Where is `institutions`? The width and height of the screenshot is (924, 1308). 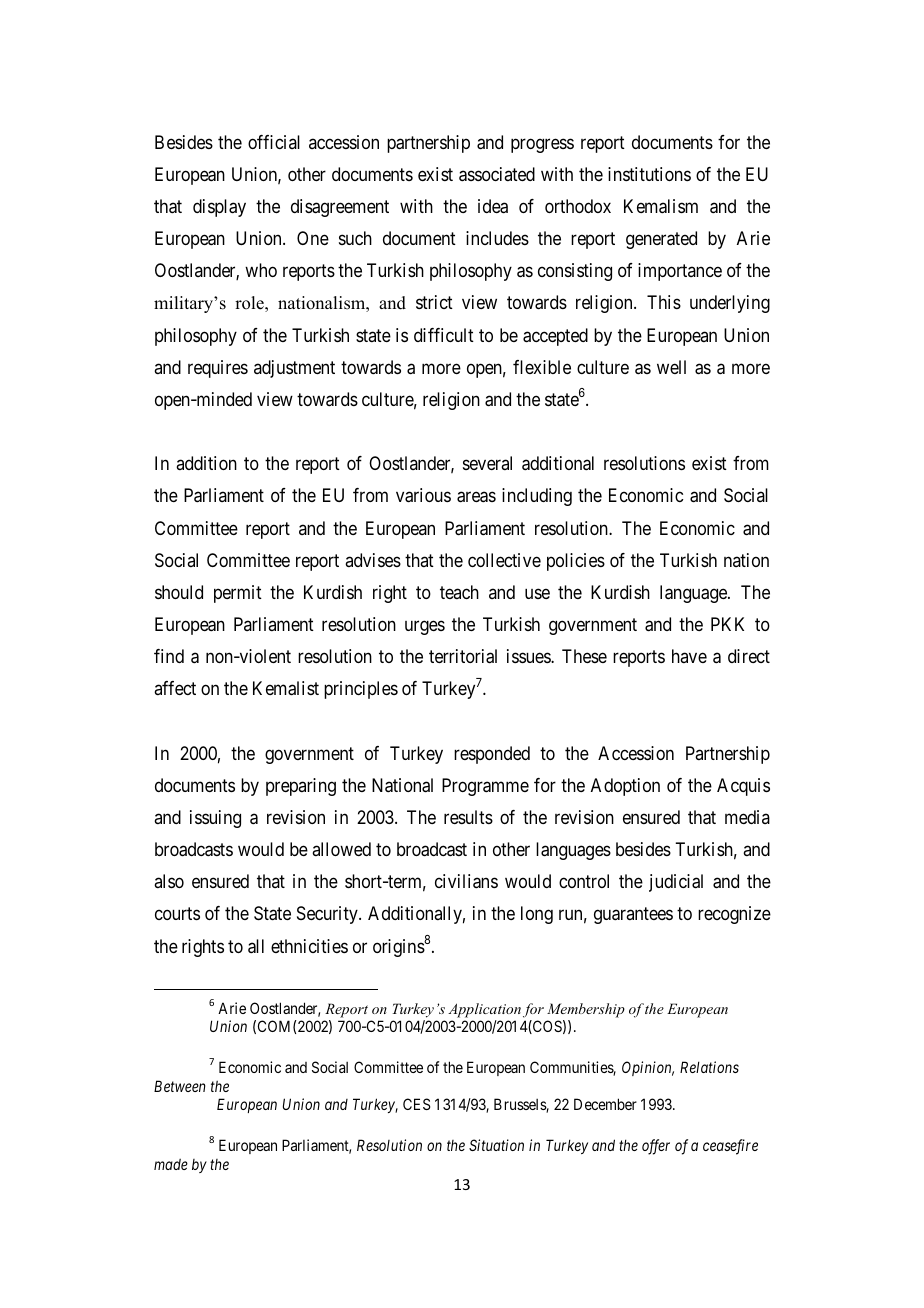 institutions is located at coordinates (649, 174).
